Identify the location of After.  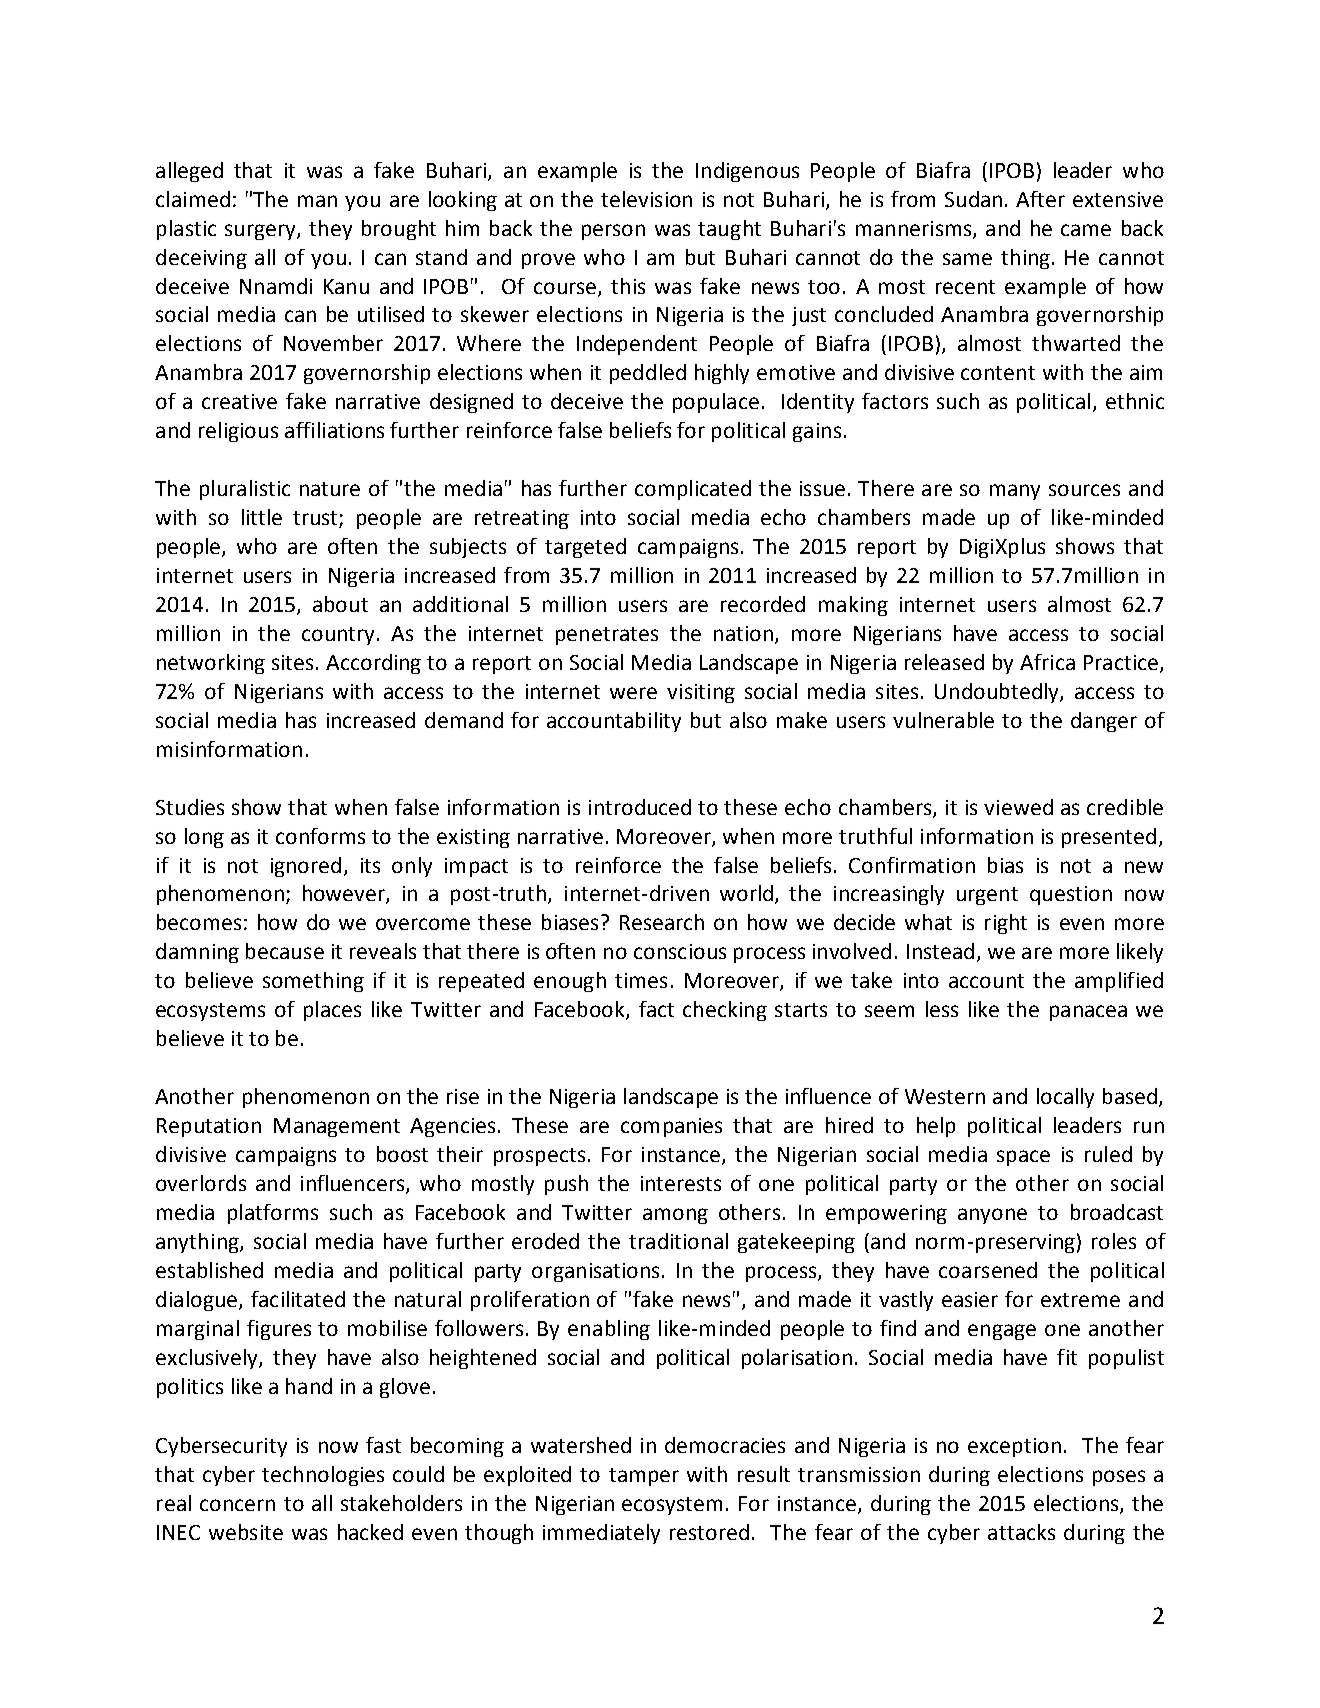
(1040, 199).
